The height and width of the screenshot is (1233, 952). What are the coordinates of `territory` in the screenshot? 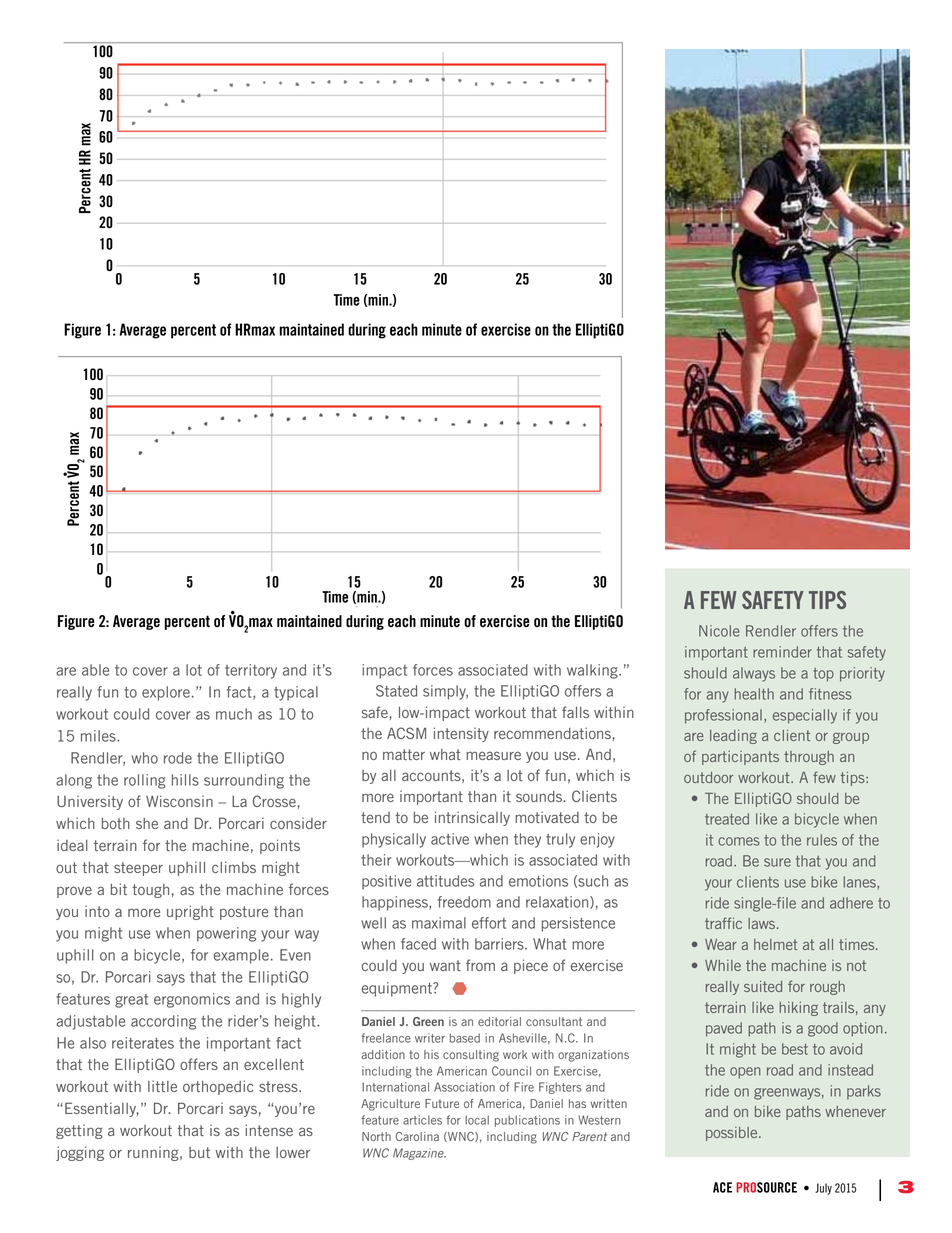 It's located at (251, 671).
